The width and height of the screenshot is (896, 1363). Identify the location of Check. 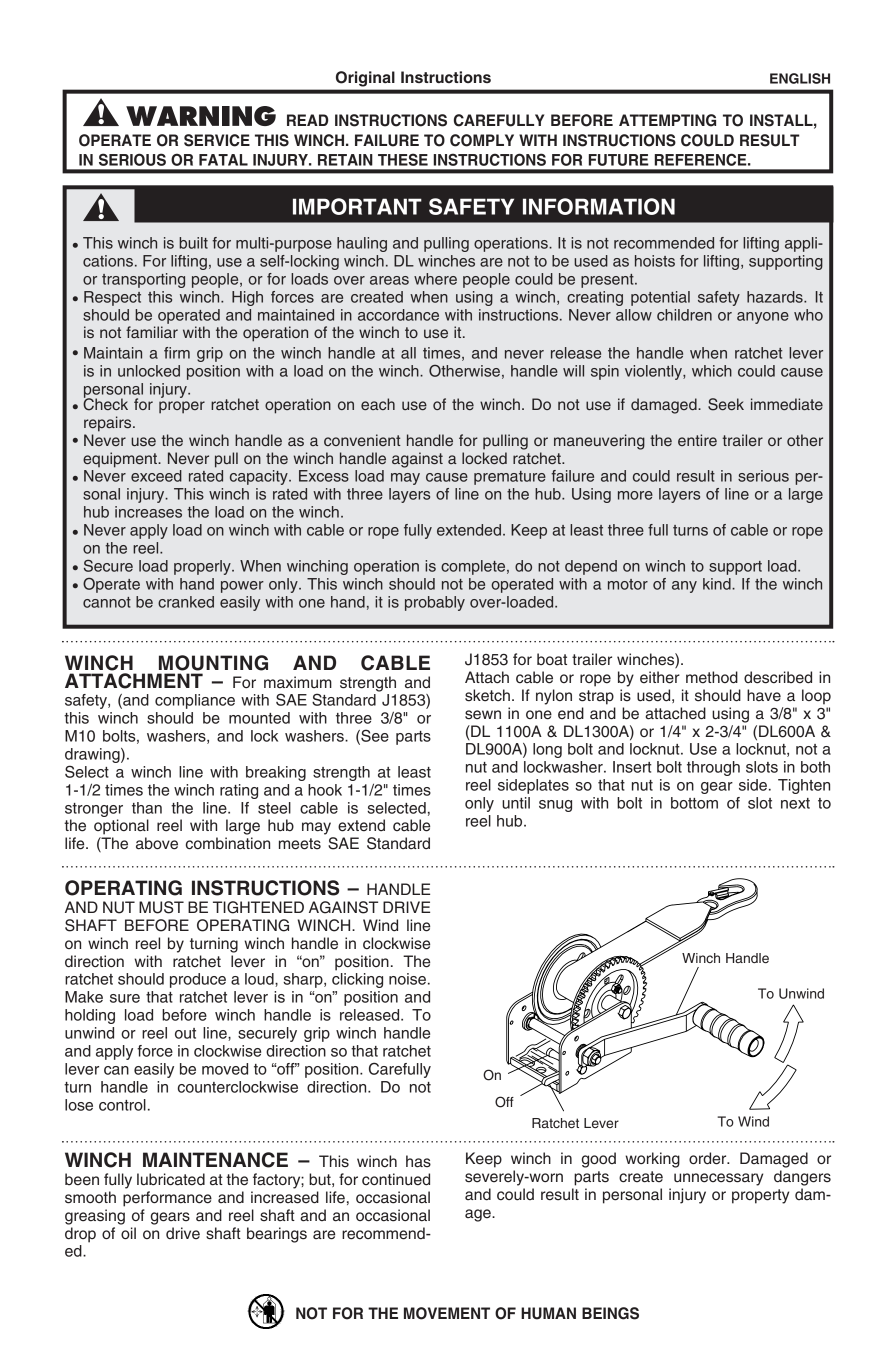
(105, 403).
